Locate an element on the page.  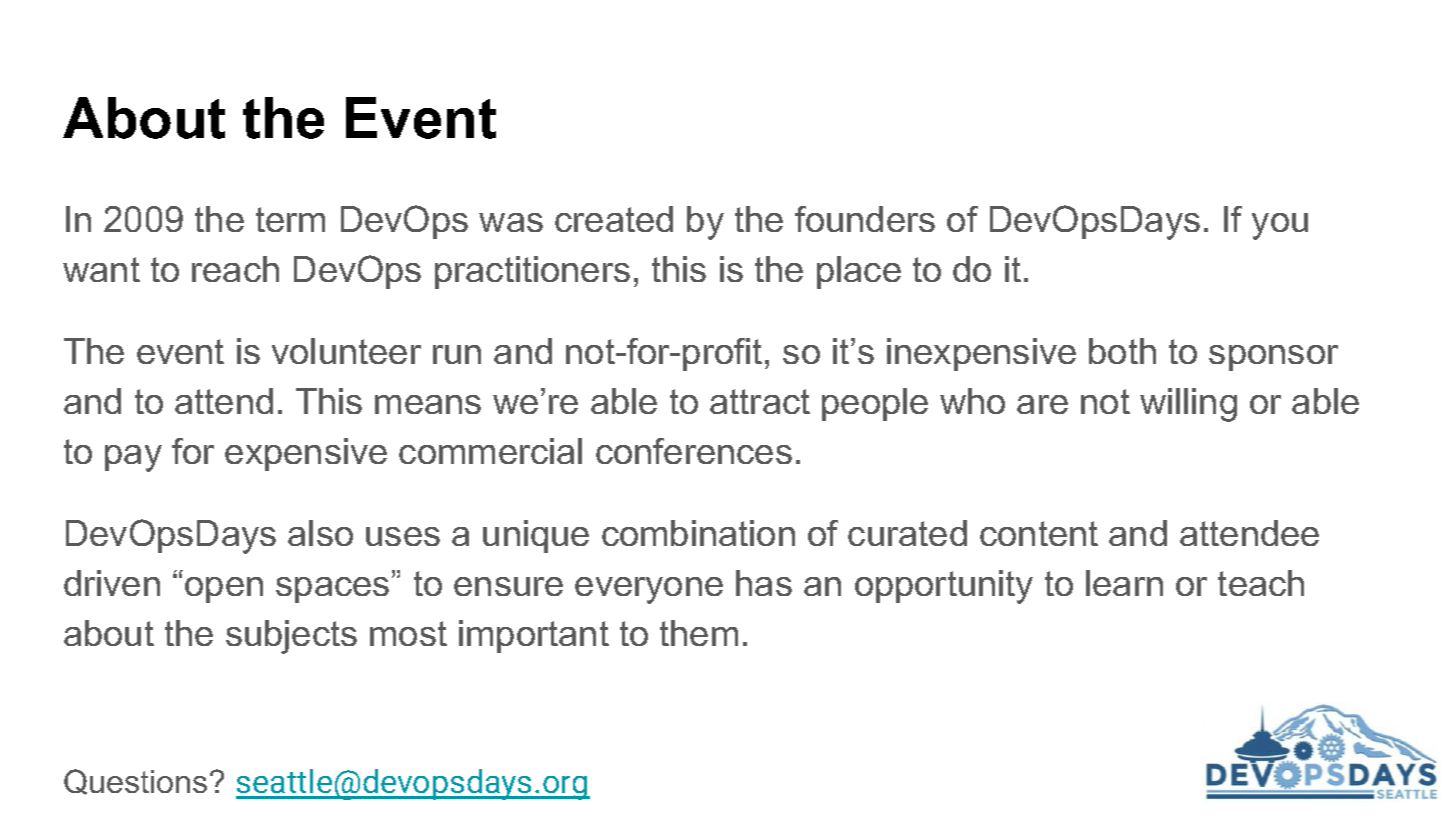
combination is located at coordinates (698, 533).
